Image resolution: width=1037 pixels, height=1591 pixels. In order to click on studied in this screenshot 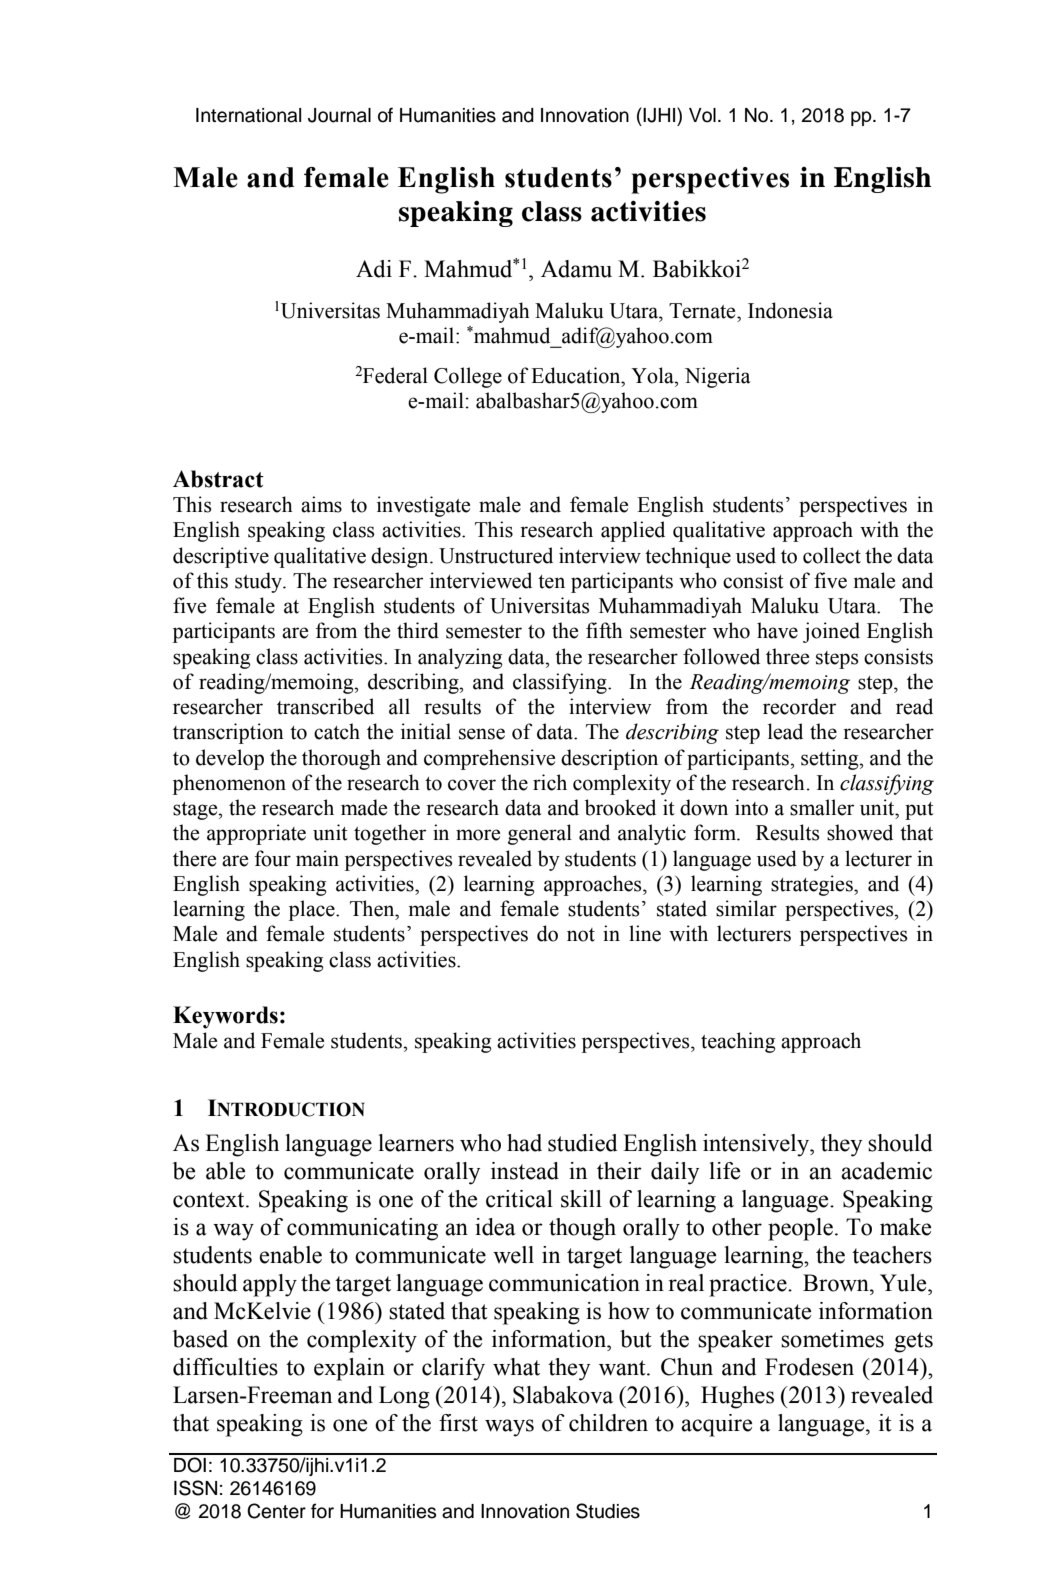, I will do `click(583, 1143)`.
